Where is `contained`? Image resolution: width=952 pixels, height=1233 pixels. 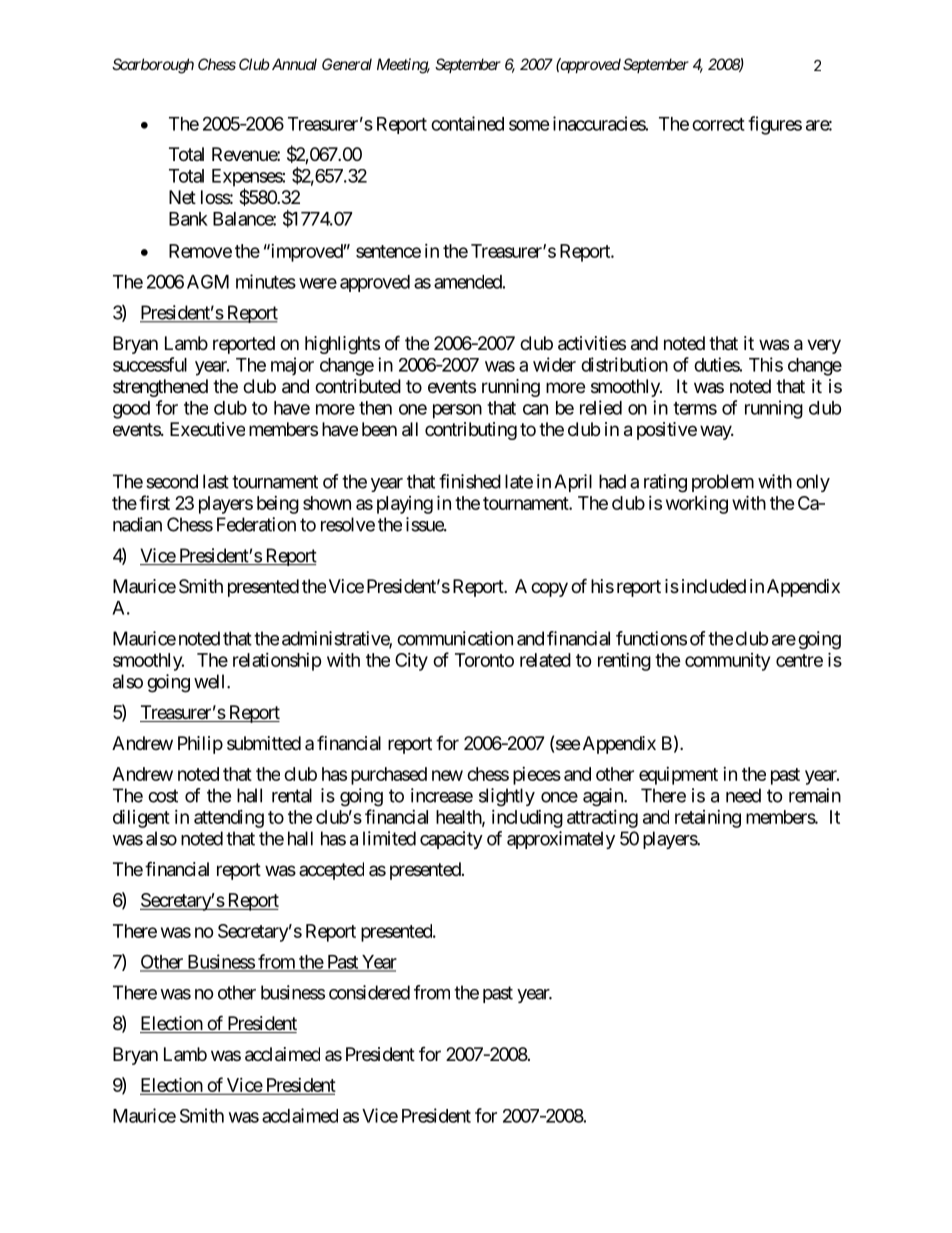 contained is located at coordinates (467, 123).
